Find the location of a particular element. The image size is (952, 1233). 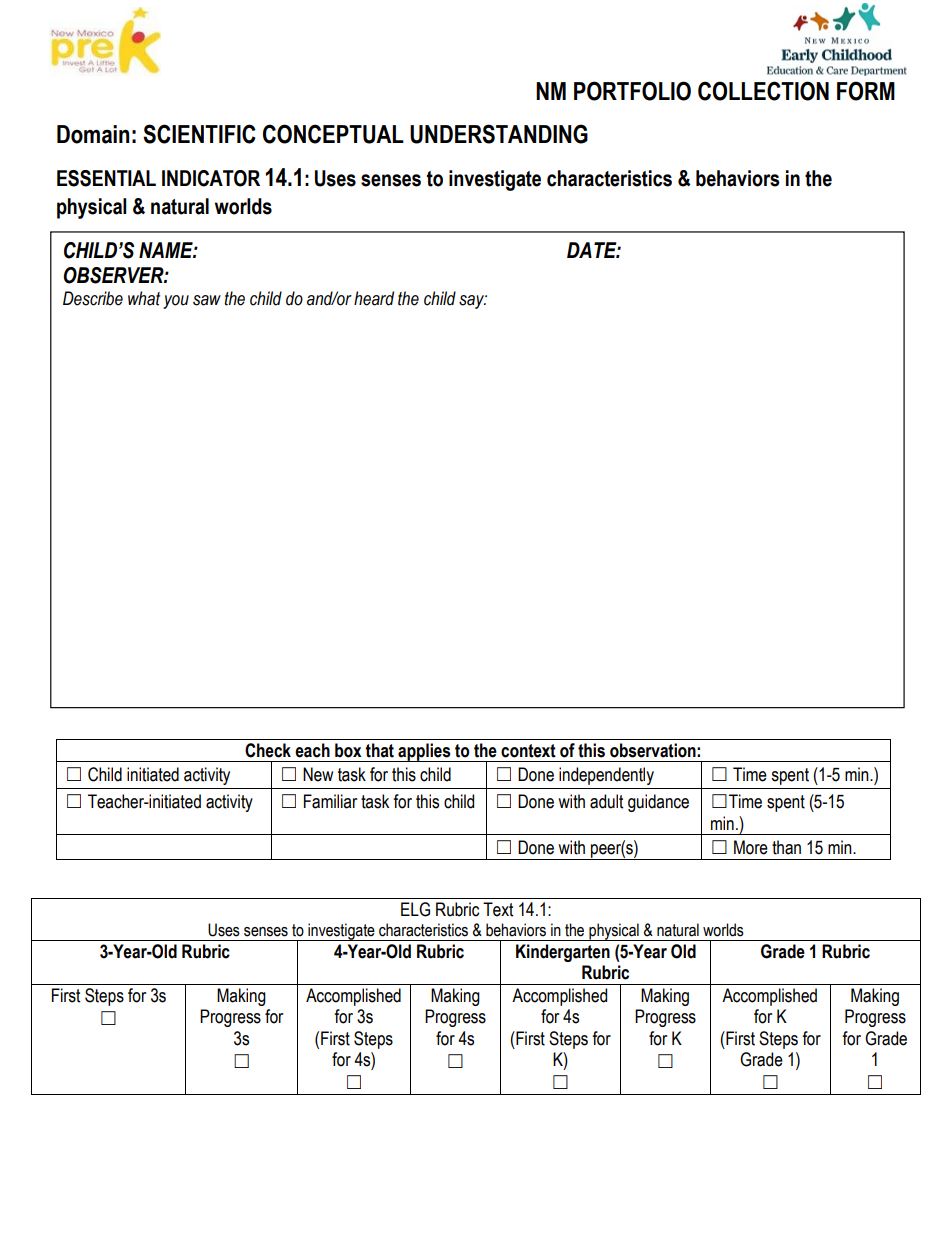

guidance is located at coordinates (658, 803).
